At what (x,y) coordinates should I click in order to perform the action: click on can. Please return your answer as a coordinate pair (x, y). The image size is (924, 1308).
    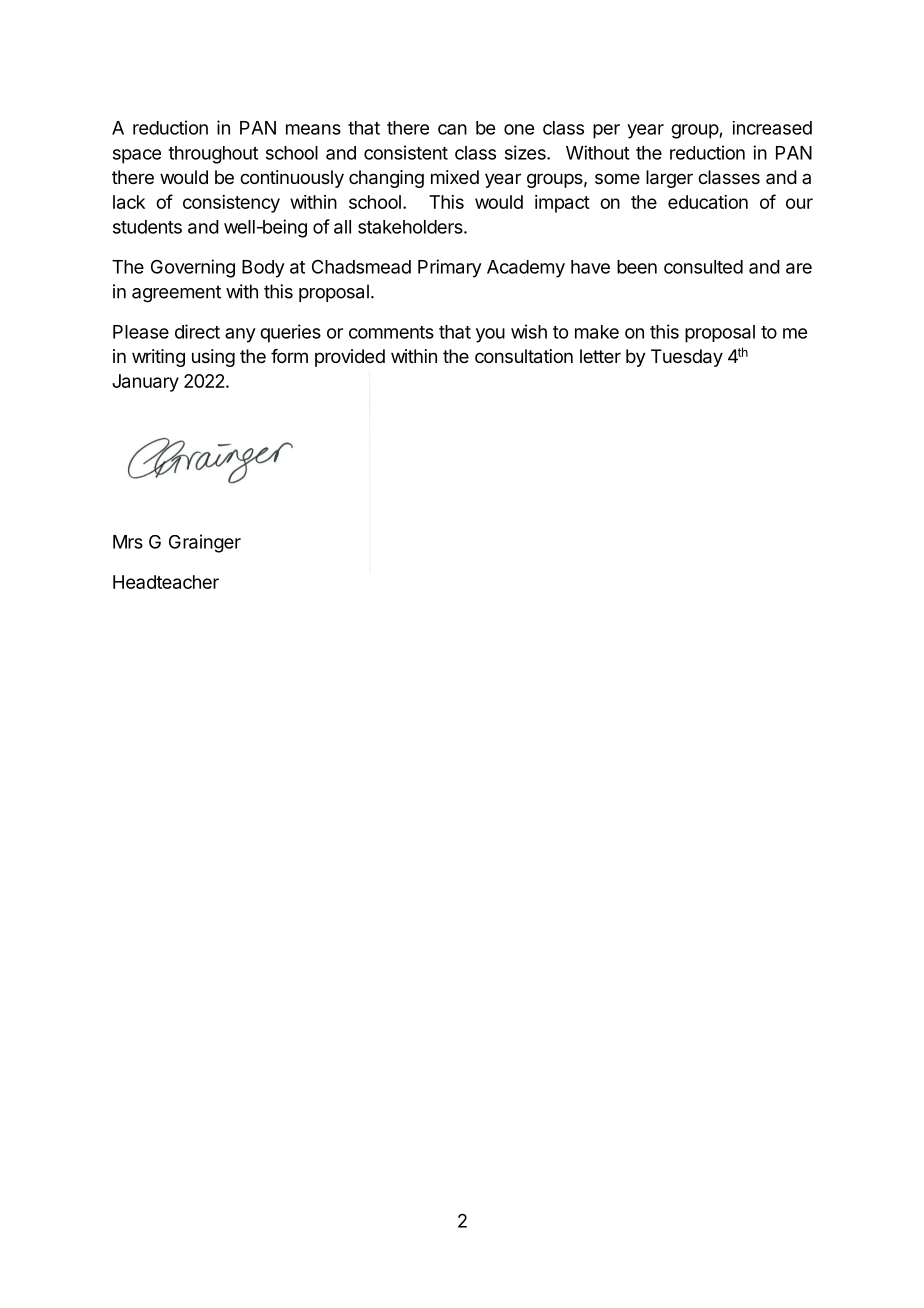
    Looking at the image, I should click on (452, 129).
